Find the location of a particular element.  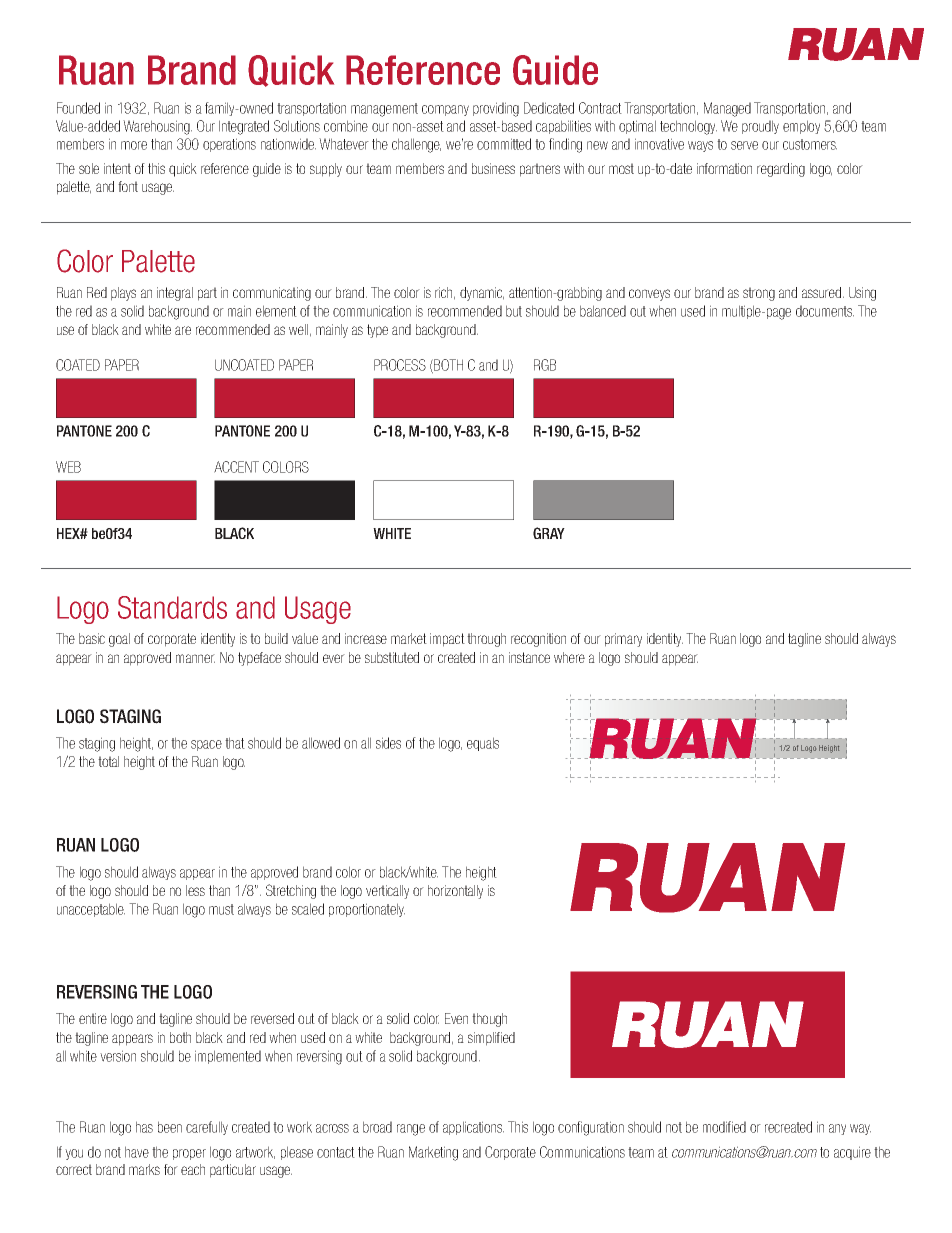

goal is located at coordinates (119, 640).
